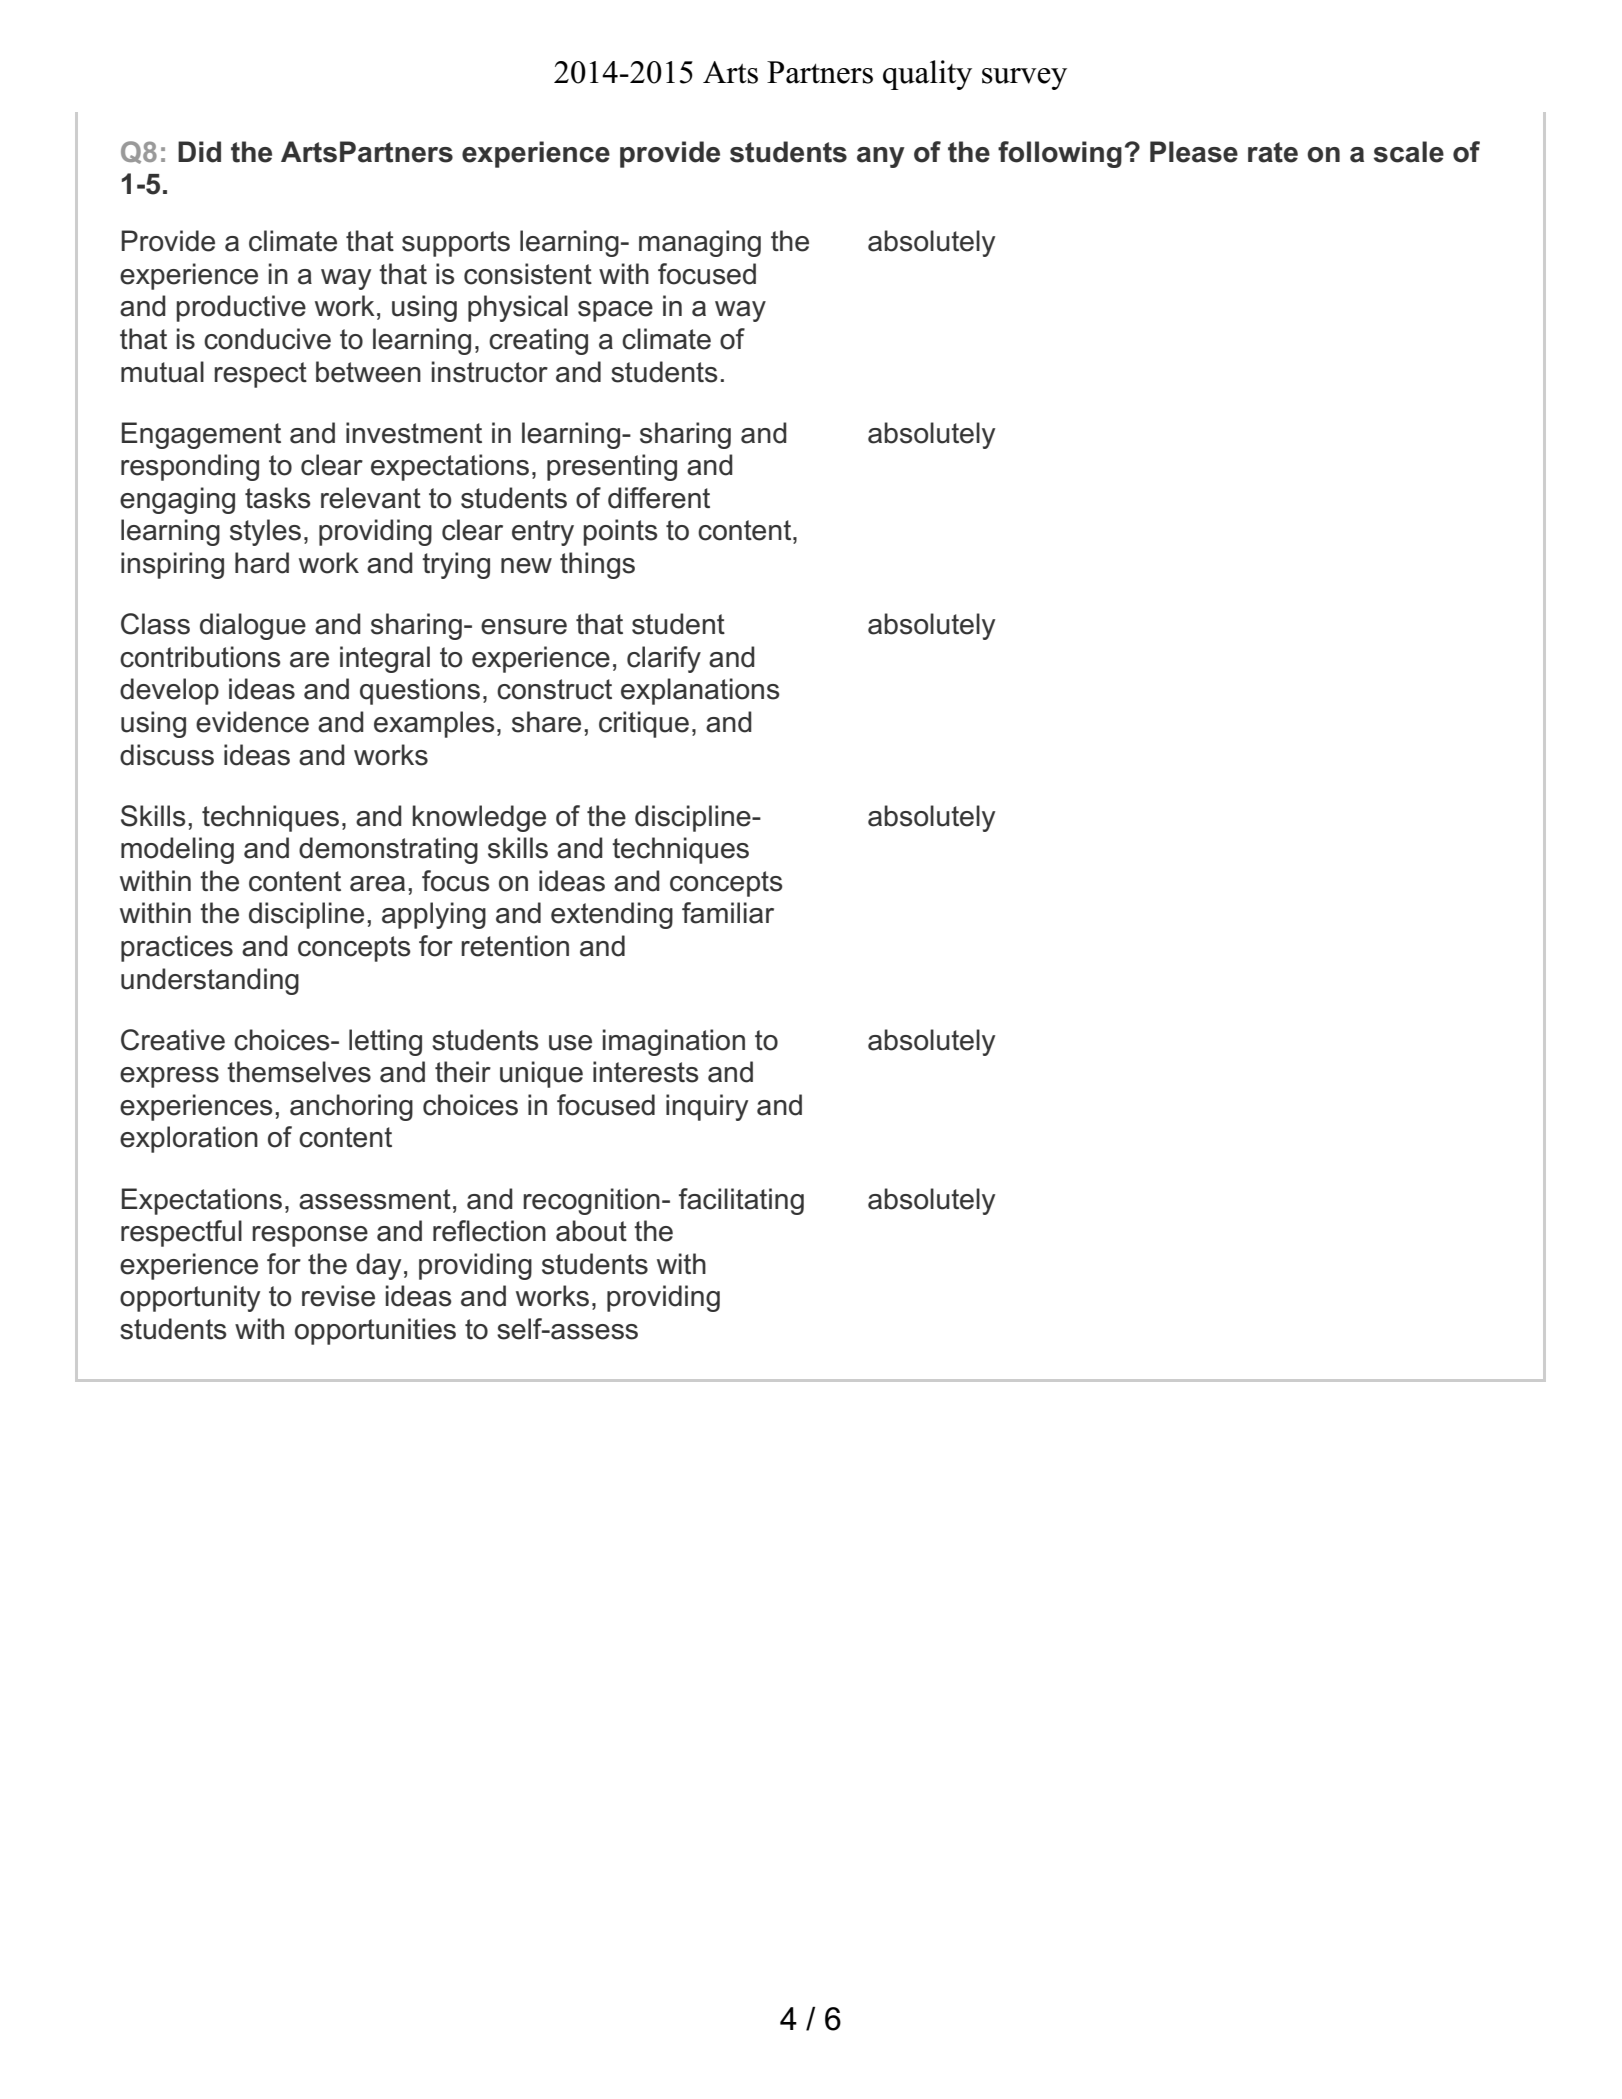 The image size is (1622, 2099). Describe the element at coordinates (199, 152) in the page. I see `Did` at that location.
